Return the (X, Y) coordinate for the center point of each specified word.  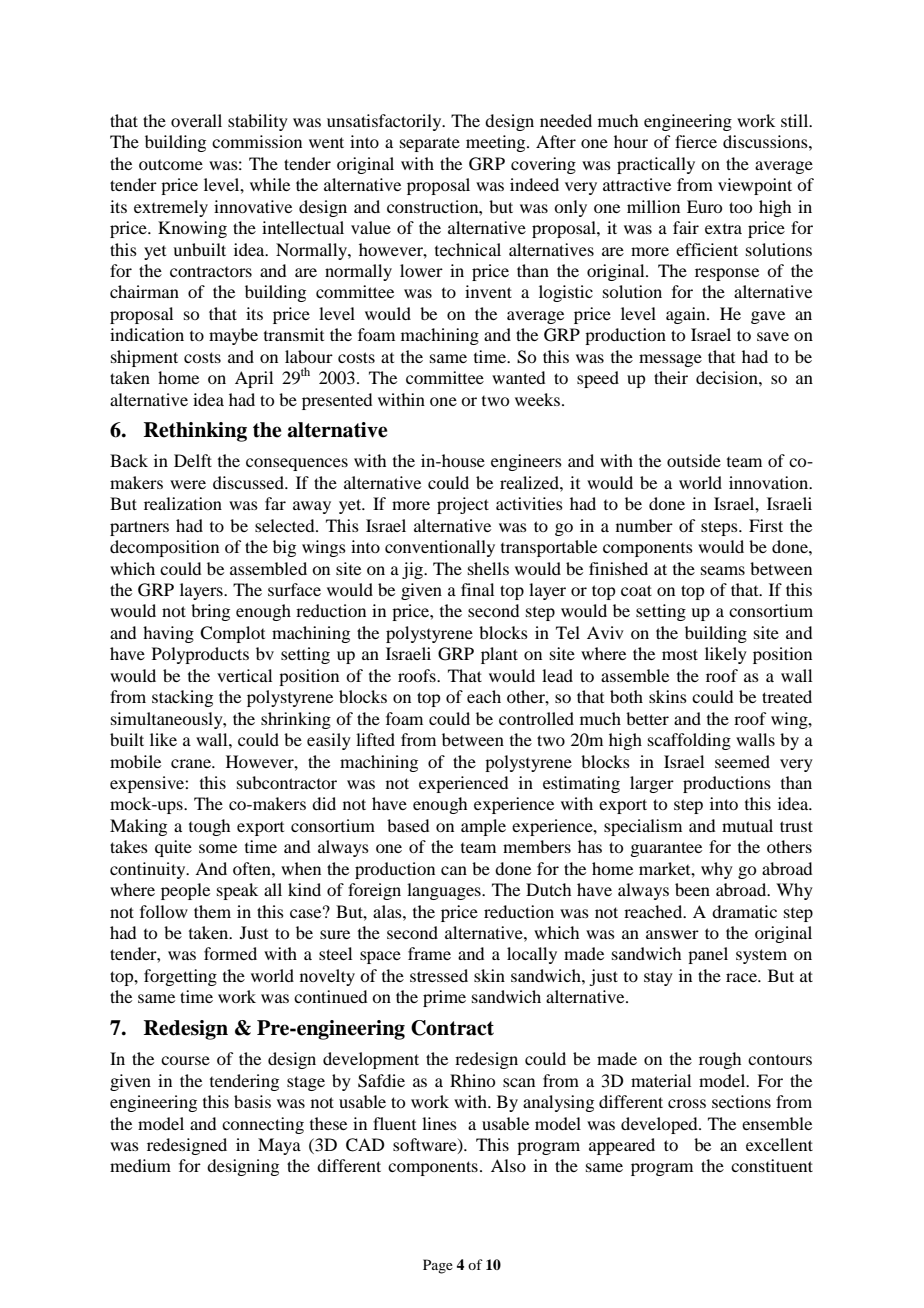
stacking (182, 698)
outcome (171, 165)
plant (499, 655)
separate (430, 145)
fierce (696, 141)
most (680, 654)
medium (140, 1165)
